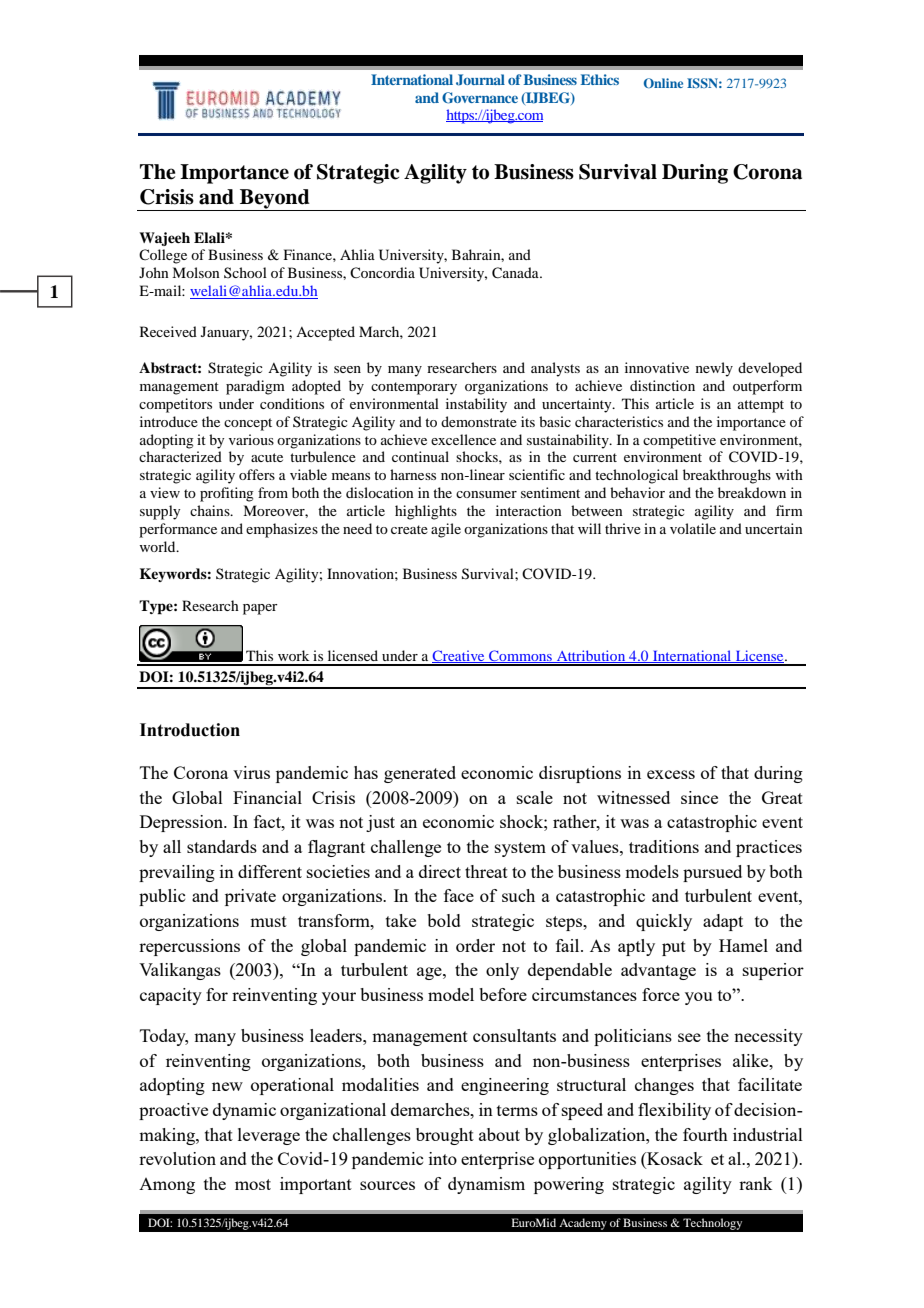 The height and width of the screenshot is (1308, 924). What do you see at coordinates (693, 528) in the screenshot?
I see `volatile` at bounding box center [693, 528].
